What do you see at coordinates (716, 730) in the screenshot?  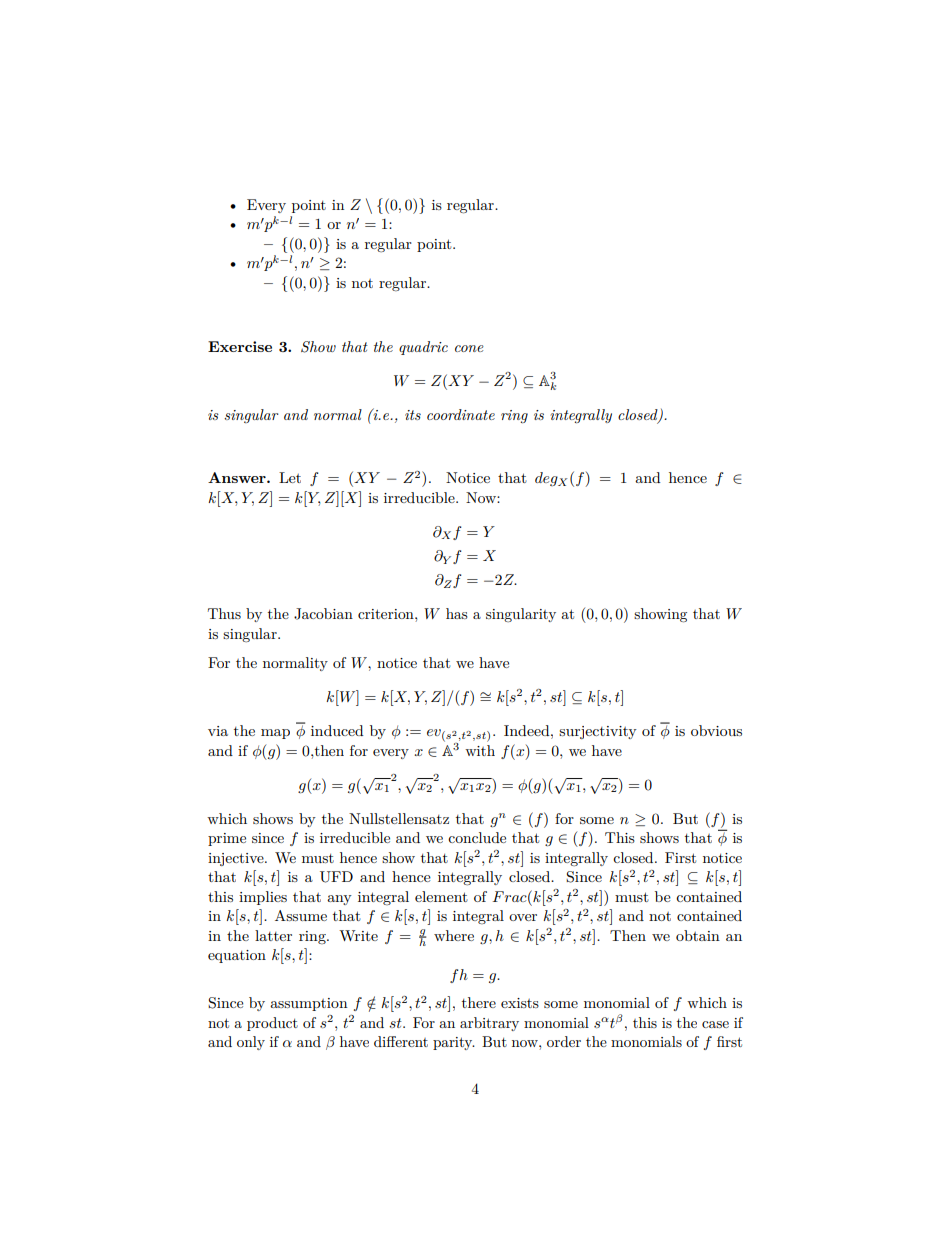 I see `obvious` at bounding box center [716, 730].
